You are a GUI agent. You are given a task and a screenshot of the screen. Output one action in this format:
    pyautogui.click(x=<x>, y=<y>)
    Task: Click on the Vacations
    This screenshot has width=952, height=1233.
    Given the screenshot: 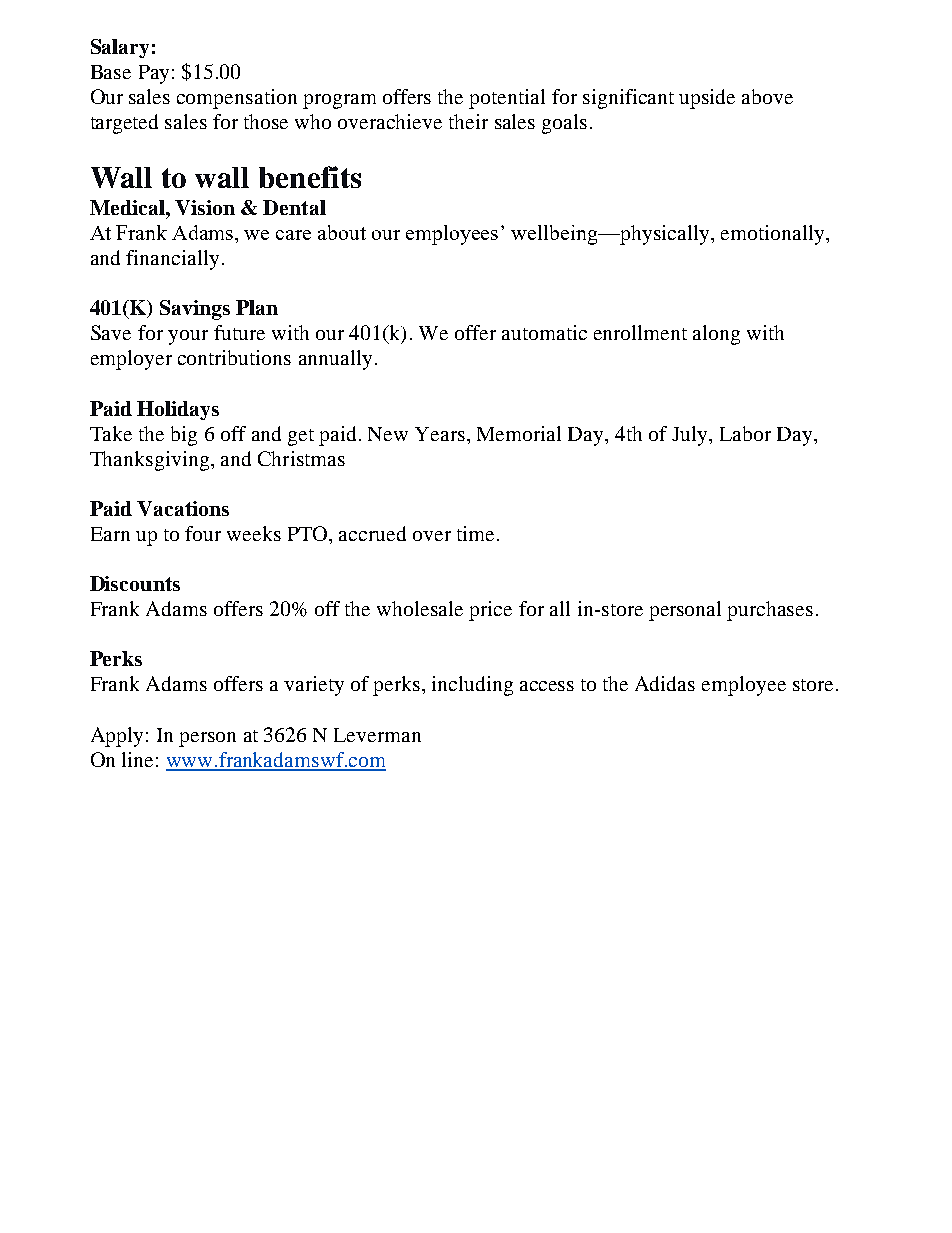 What is the action you would take?
    pyautogui.click(x=183, y=508)
